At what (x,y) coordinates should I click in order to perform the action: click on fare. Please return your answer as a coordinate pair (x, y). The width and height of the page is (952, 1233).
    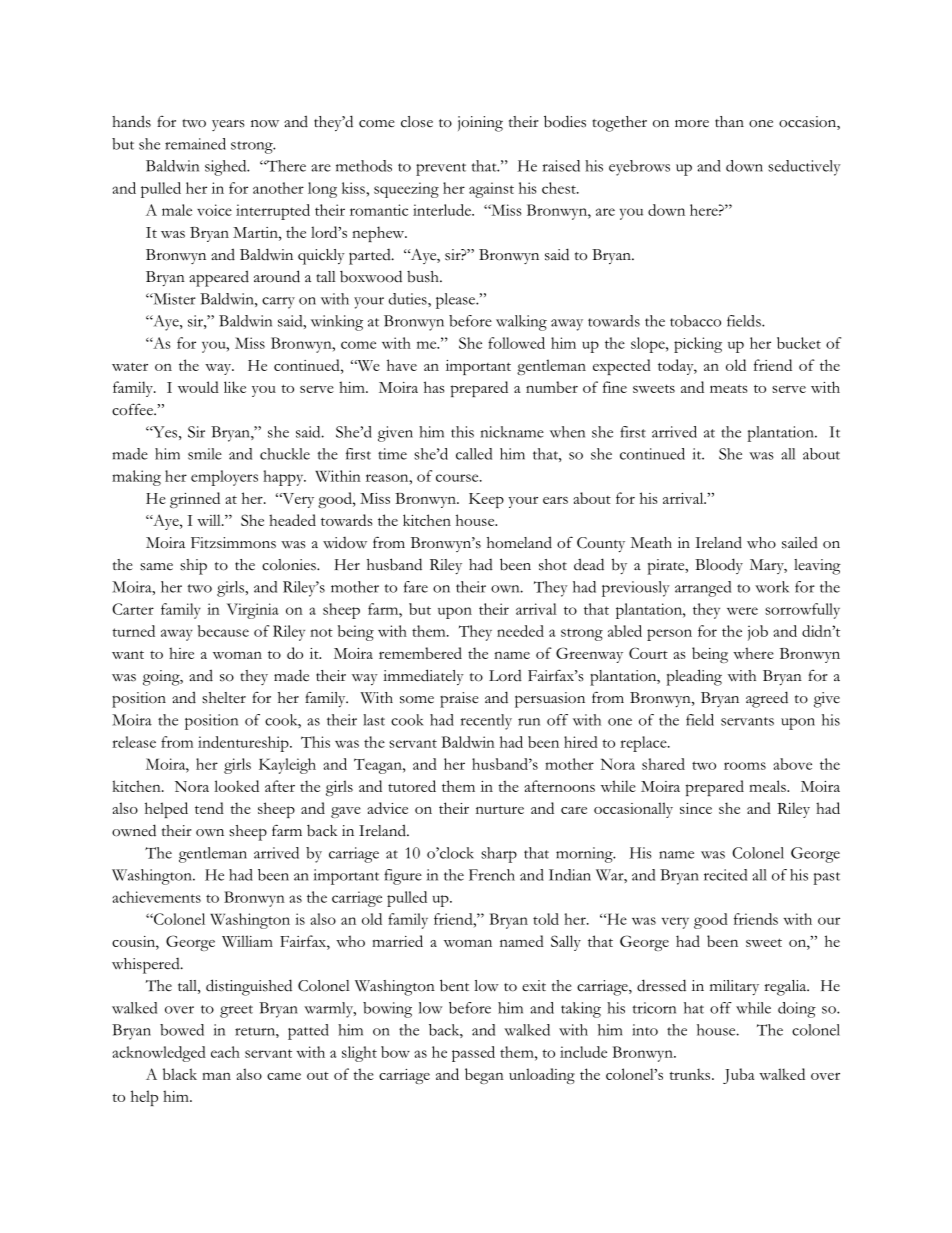
    Looking at the image, I should click on (416, 587).
